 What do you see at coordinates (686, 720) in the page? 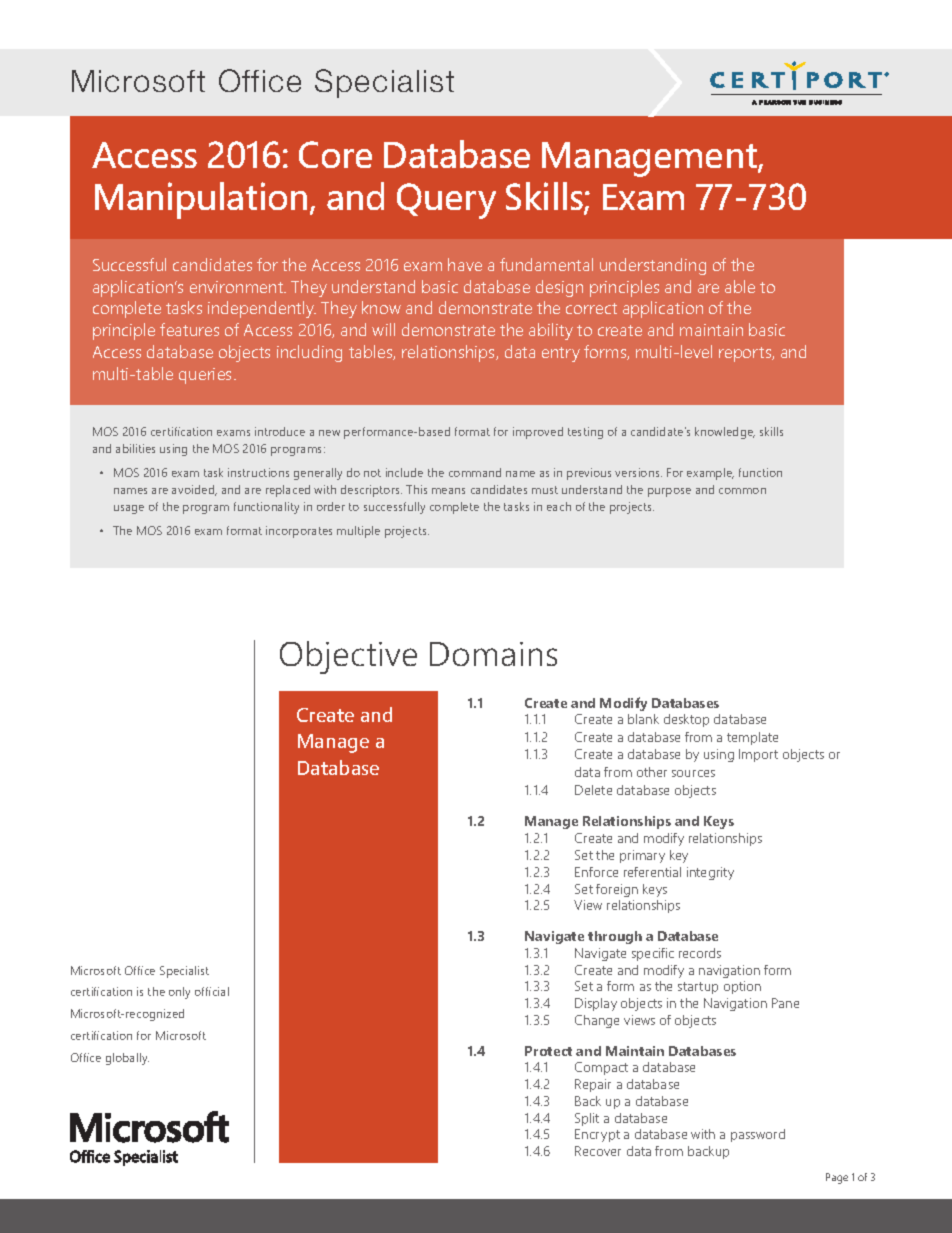
I see `desktop` at bounding box center [686, 720].
